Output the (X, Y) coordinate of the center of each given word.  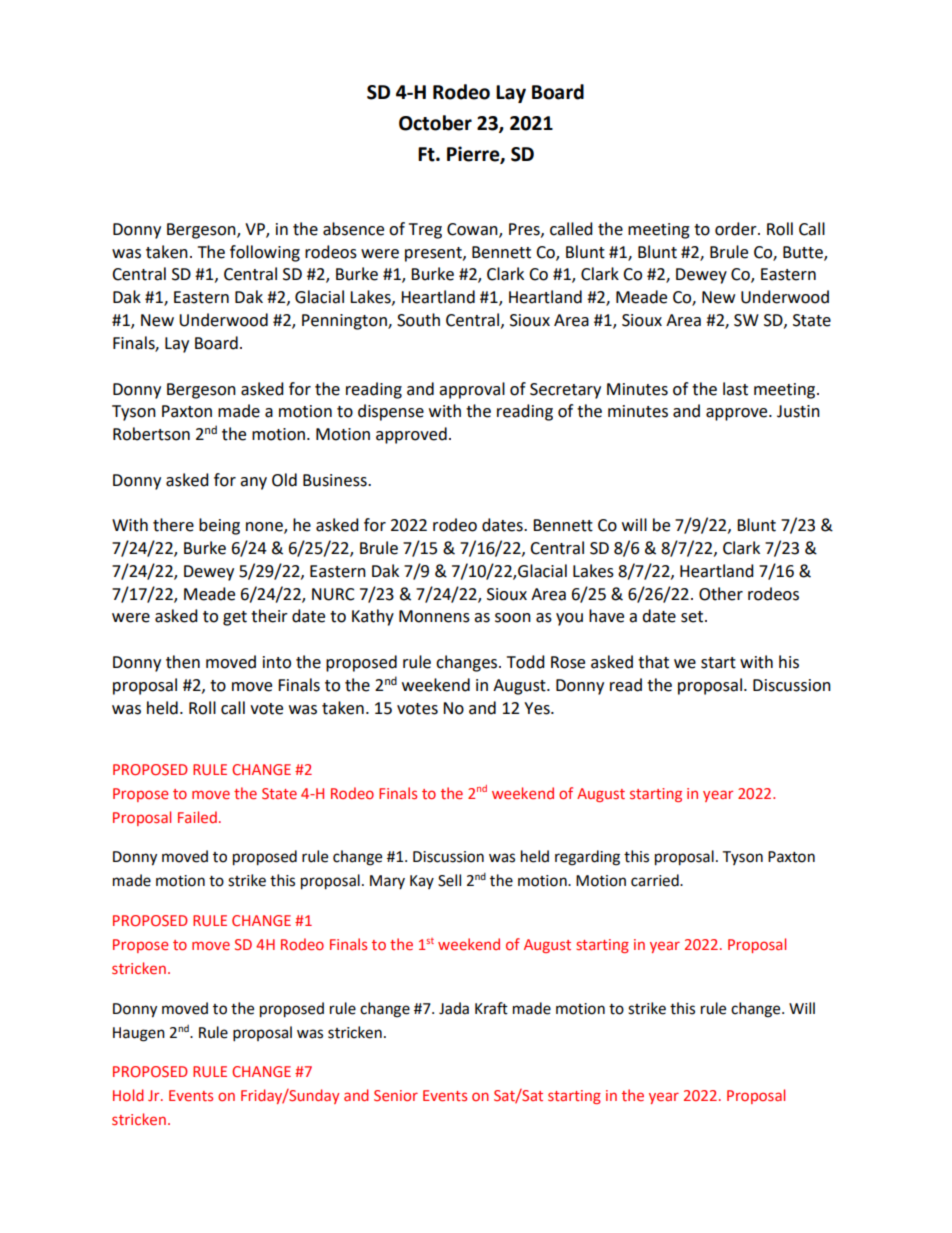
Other (721, 594)
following (265, 253)
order (737, 229)
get (235, 618)
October (435, 123)
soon (513, 618)
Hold (128, 1095)
